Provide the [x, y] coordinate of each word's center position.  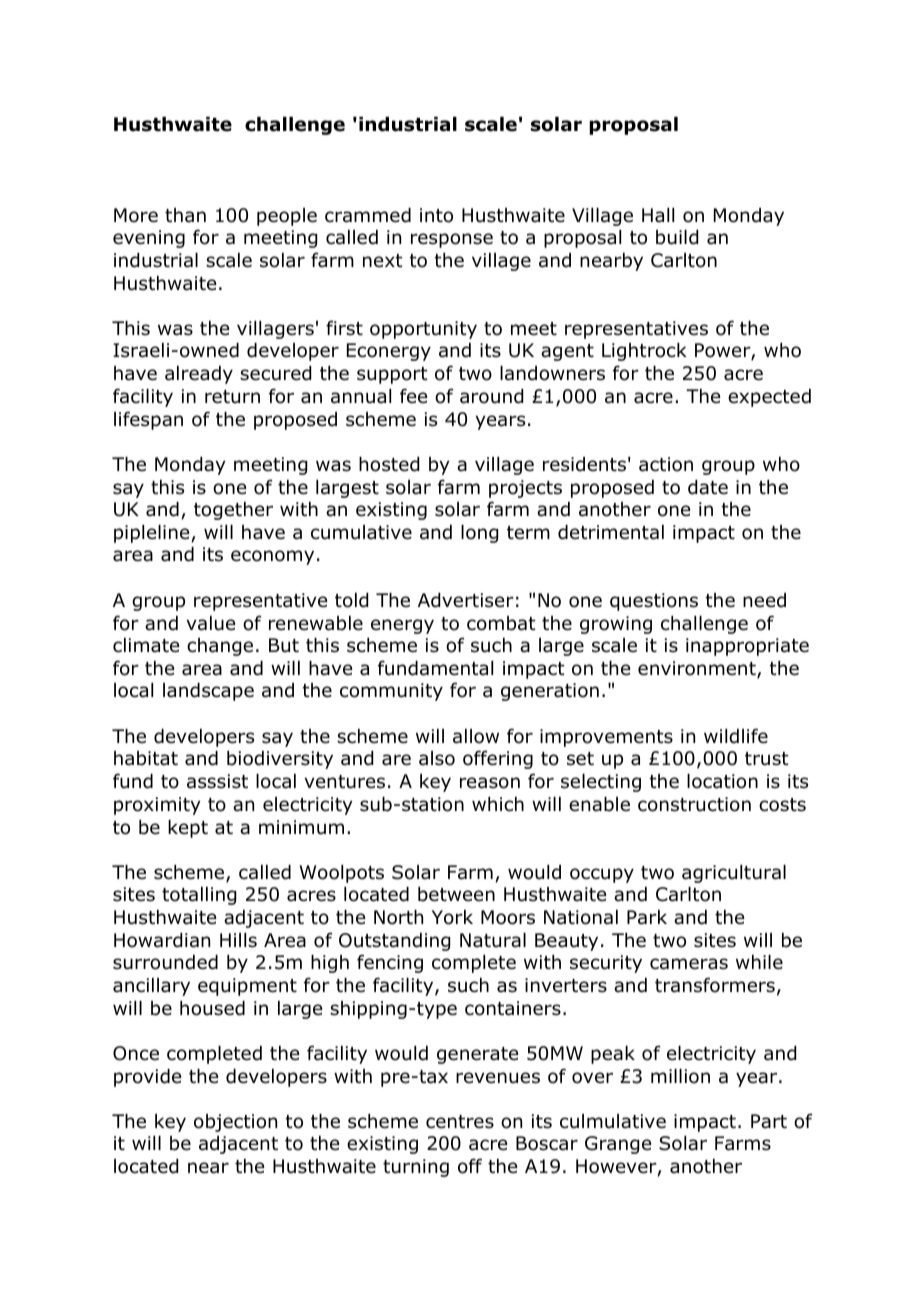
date [708, 487]
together [233, 511]
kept [188, 829]
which [498, 804]
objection [235, 1123]
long [479, 534]
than [185, 215]
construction [694, 804]
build [677, 237]
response [452, 240]
